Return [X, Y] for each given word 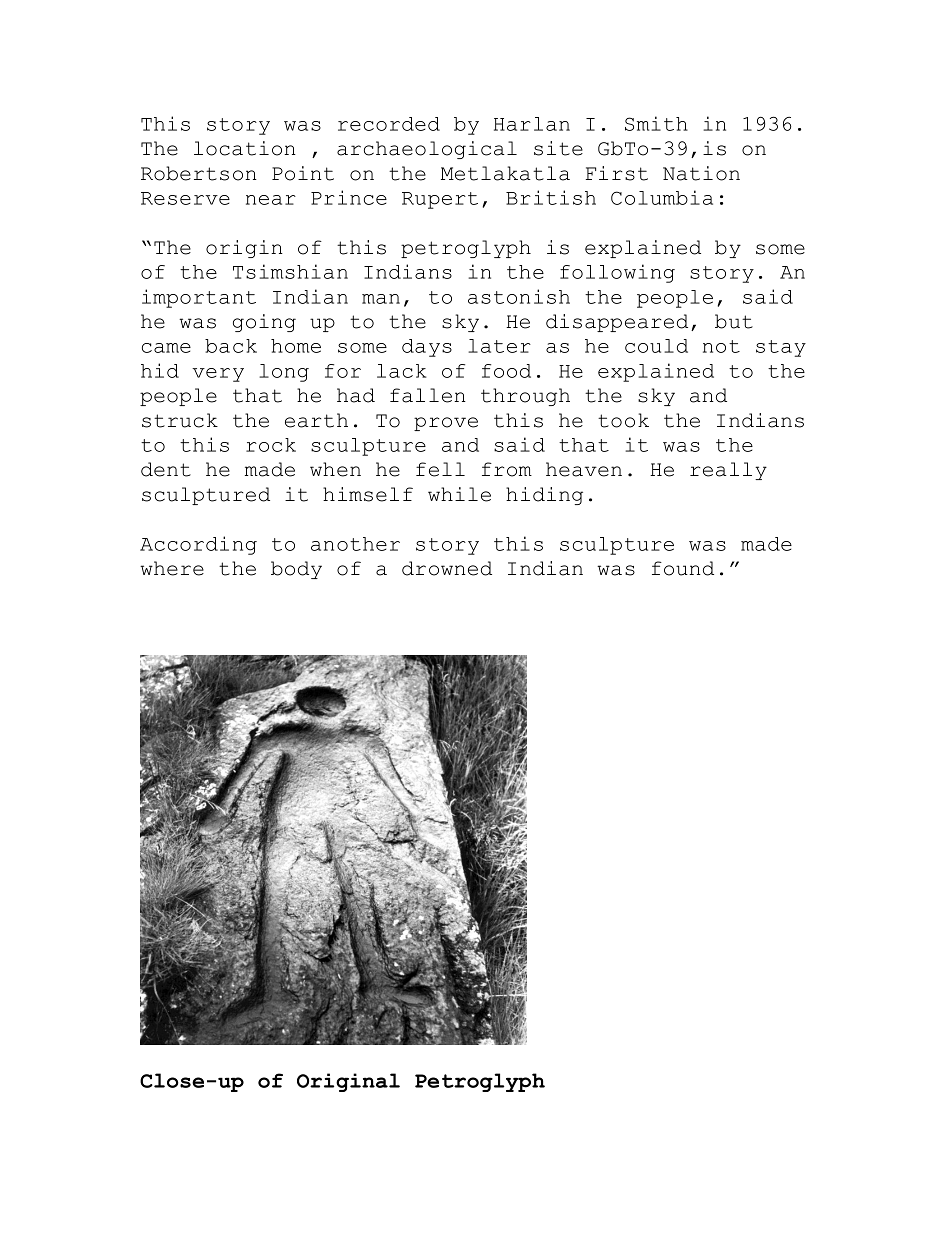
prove [446, 424]
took [623, 420]
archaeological [427, 150]
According [198, 545]
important [199, 298]
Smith [656, 123]
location [245, 148]
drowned [447, 568]
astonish [519, 296]
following [617, 273]
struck [180, 420]
